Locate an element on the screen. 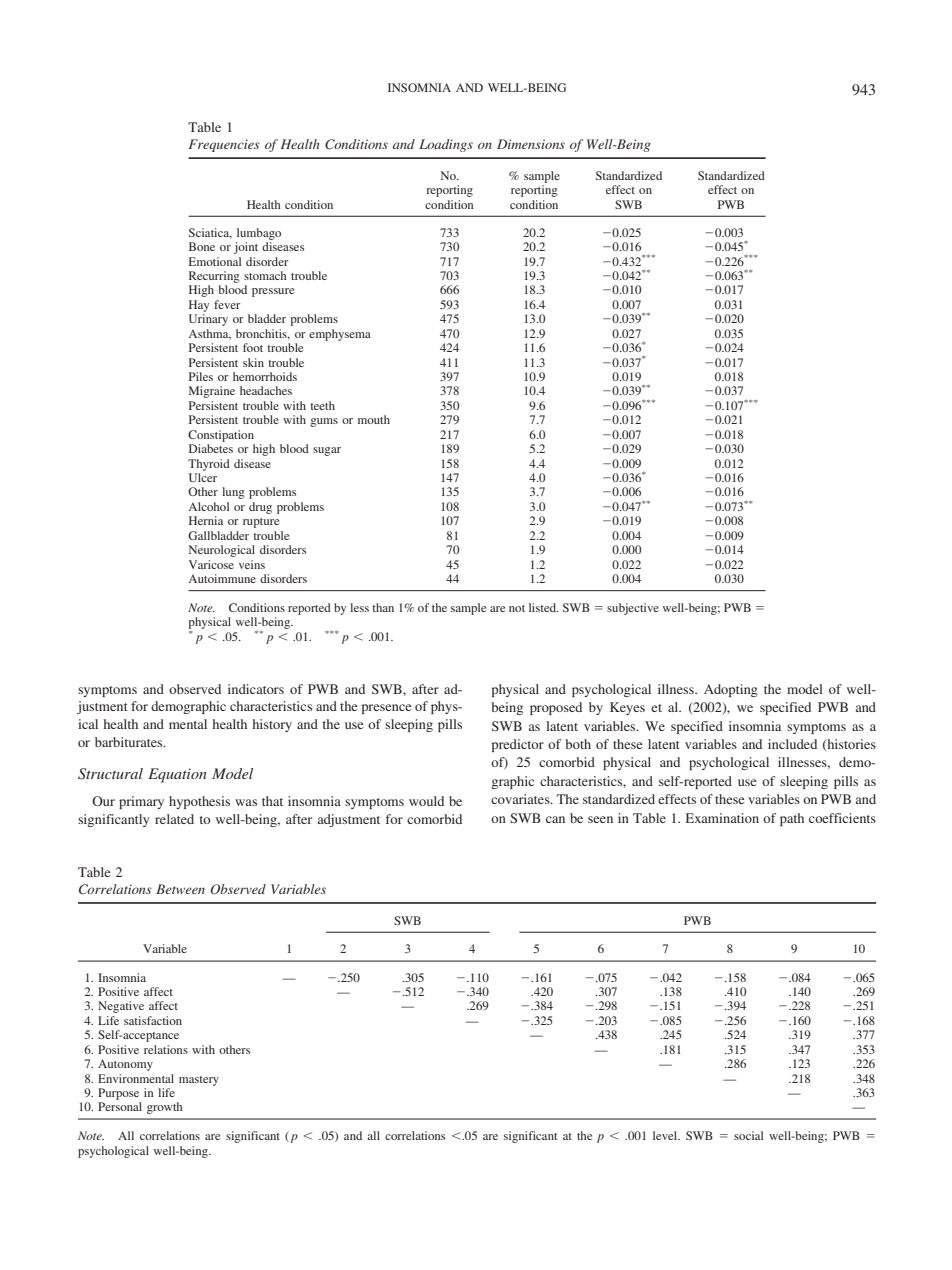  Varicose is located at coordinates (211, 564).
